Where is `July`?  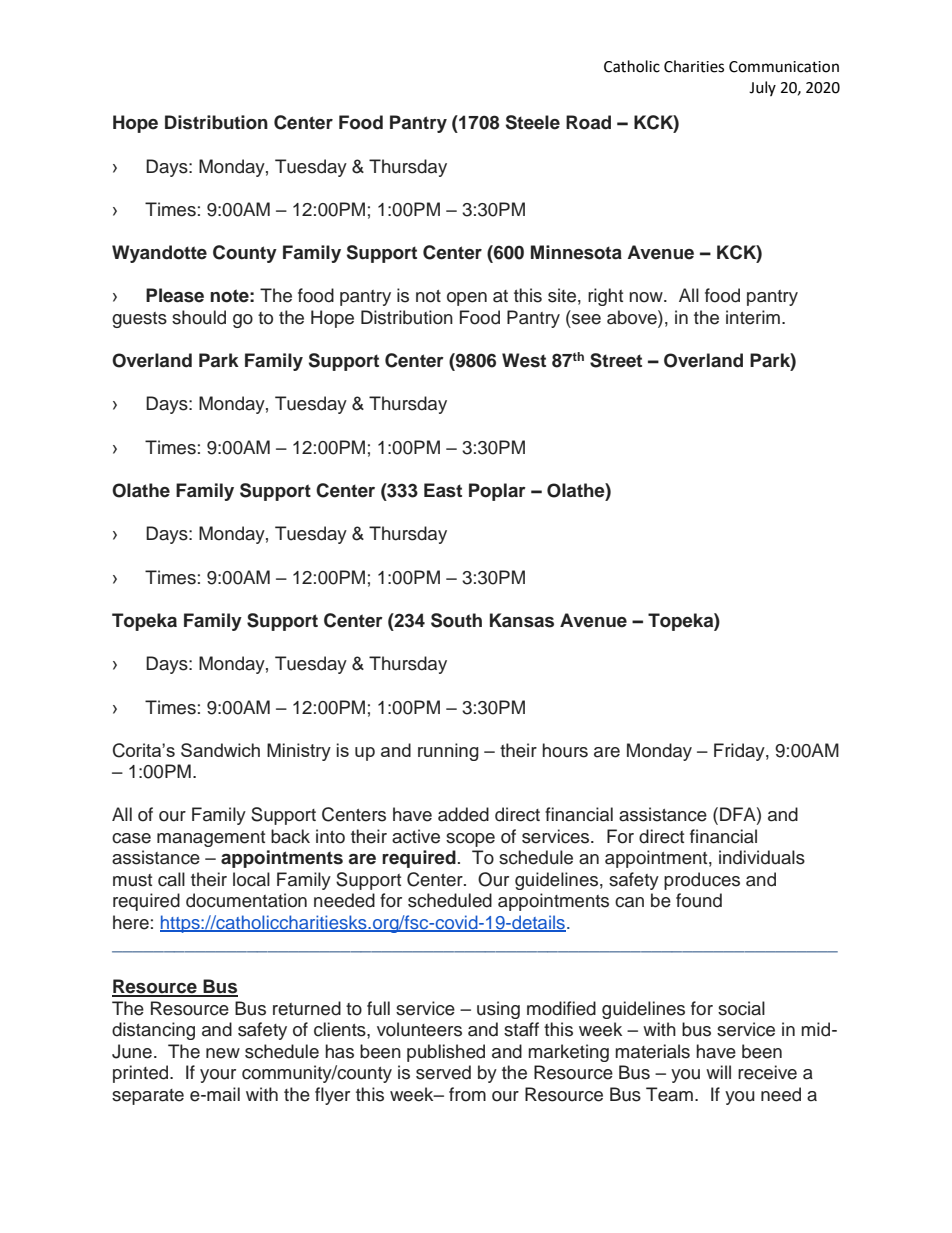
July is located at coordinates (762, 88).
